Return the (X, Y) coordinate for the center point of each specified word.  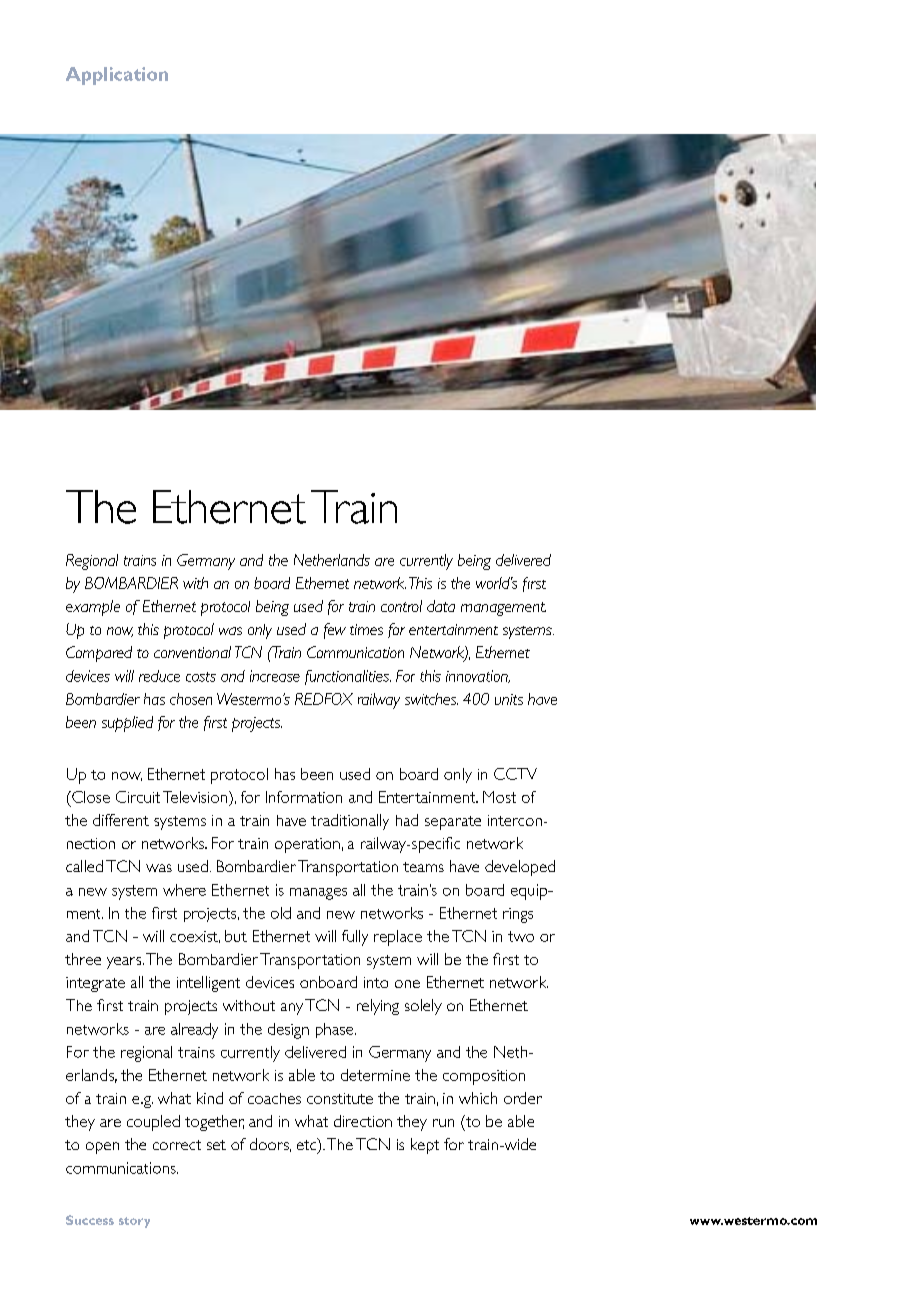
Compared (99, 654)
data (441, 606)
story (134, 1222)
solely (423, 1007)
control (401, 606)
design (288, 1031)
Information (304, 797)
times (366, 629)
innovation (478, 676)
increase (275, 676)
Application (117, 76)
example (93, 608)
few (335, 631)
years (125, 963)
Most (499, 797)
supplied (127, 724)
